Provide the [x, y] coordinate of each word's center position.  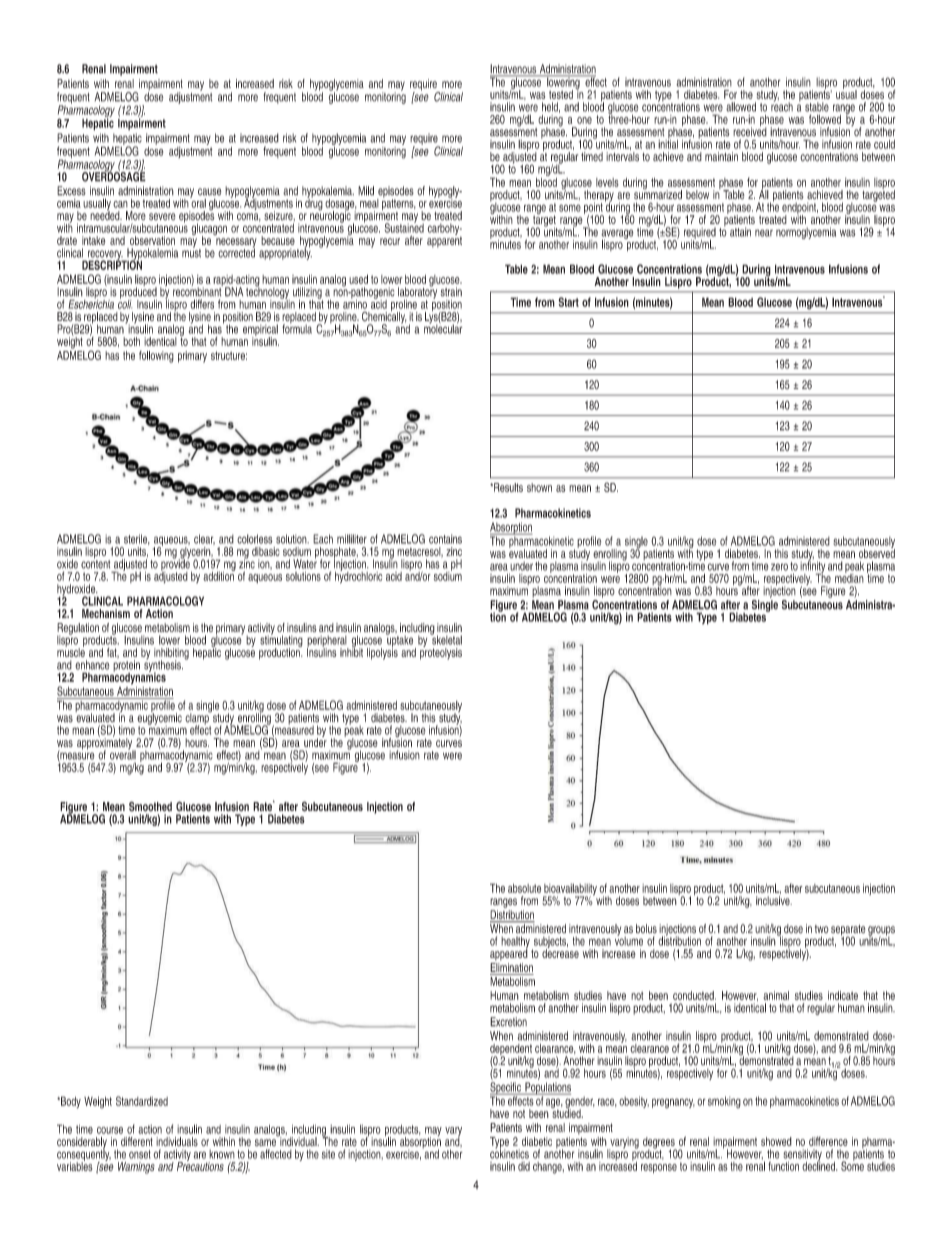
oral [198, 202]
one [584, 120]
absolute [524, 888]
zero [779, 567]
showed [776, 1141]
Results [507, 487]
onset [140, 1154]
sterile [137, 539]
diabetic [537, 1141]
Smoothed [150, 807]
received [750, 131]
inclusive [774, 901]
